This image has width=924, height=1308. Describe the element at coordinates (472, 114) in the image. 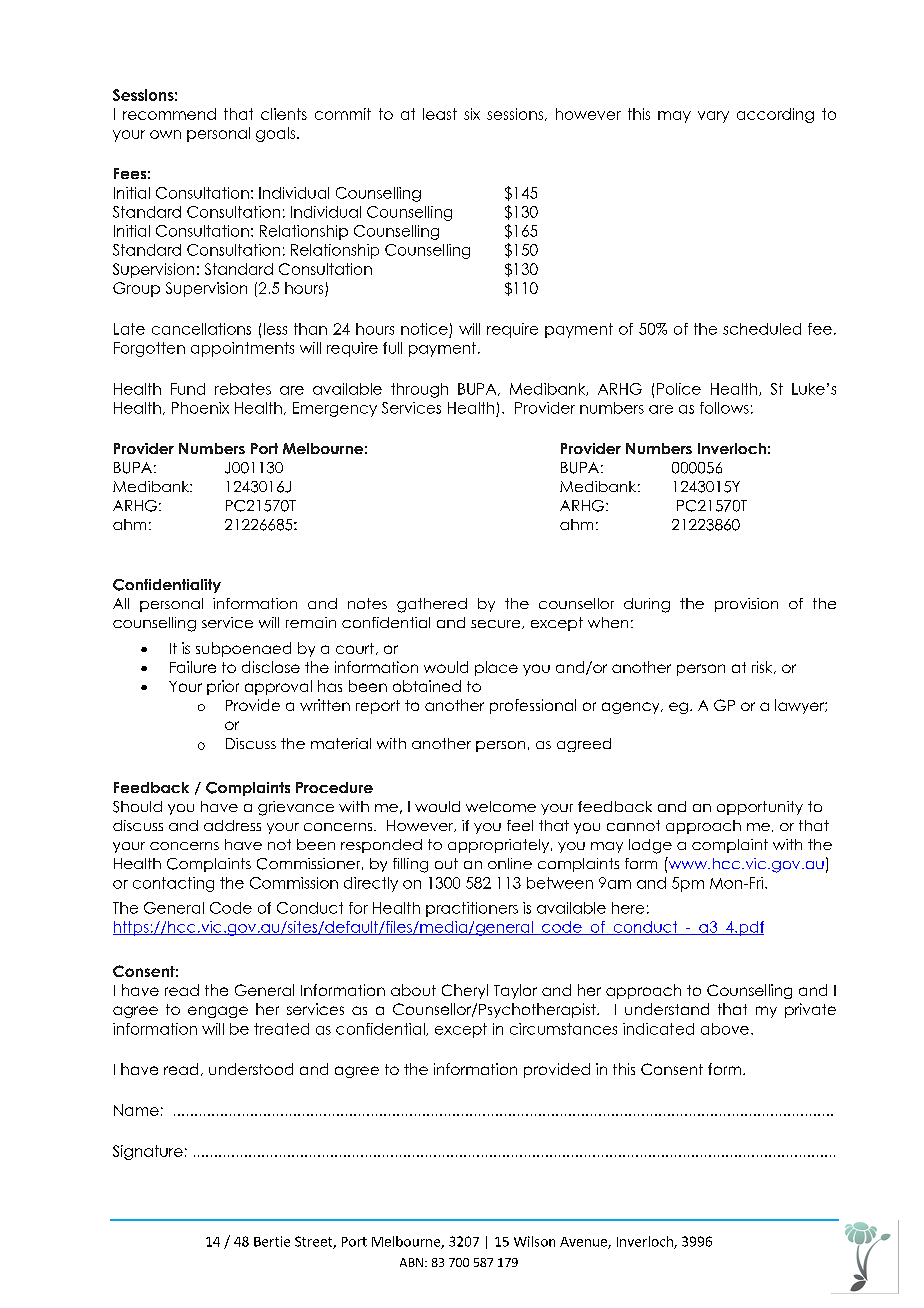

I see `six` at that location.
